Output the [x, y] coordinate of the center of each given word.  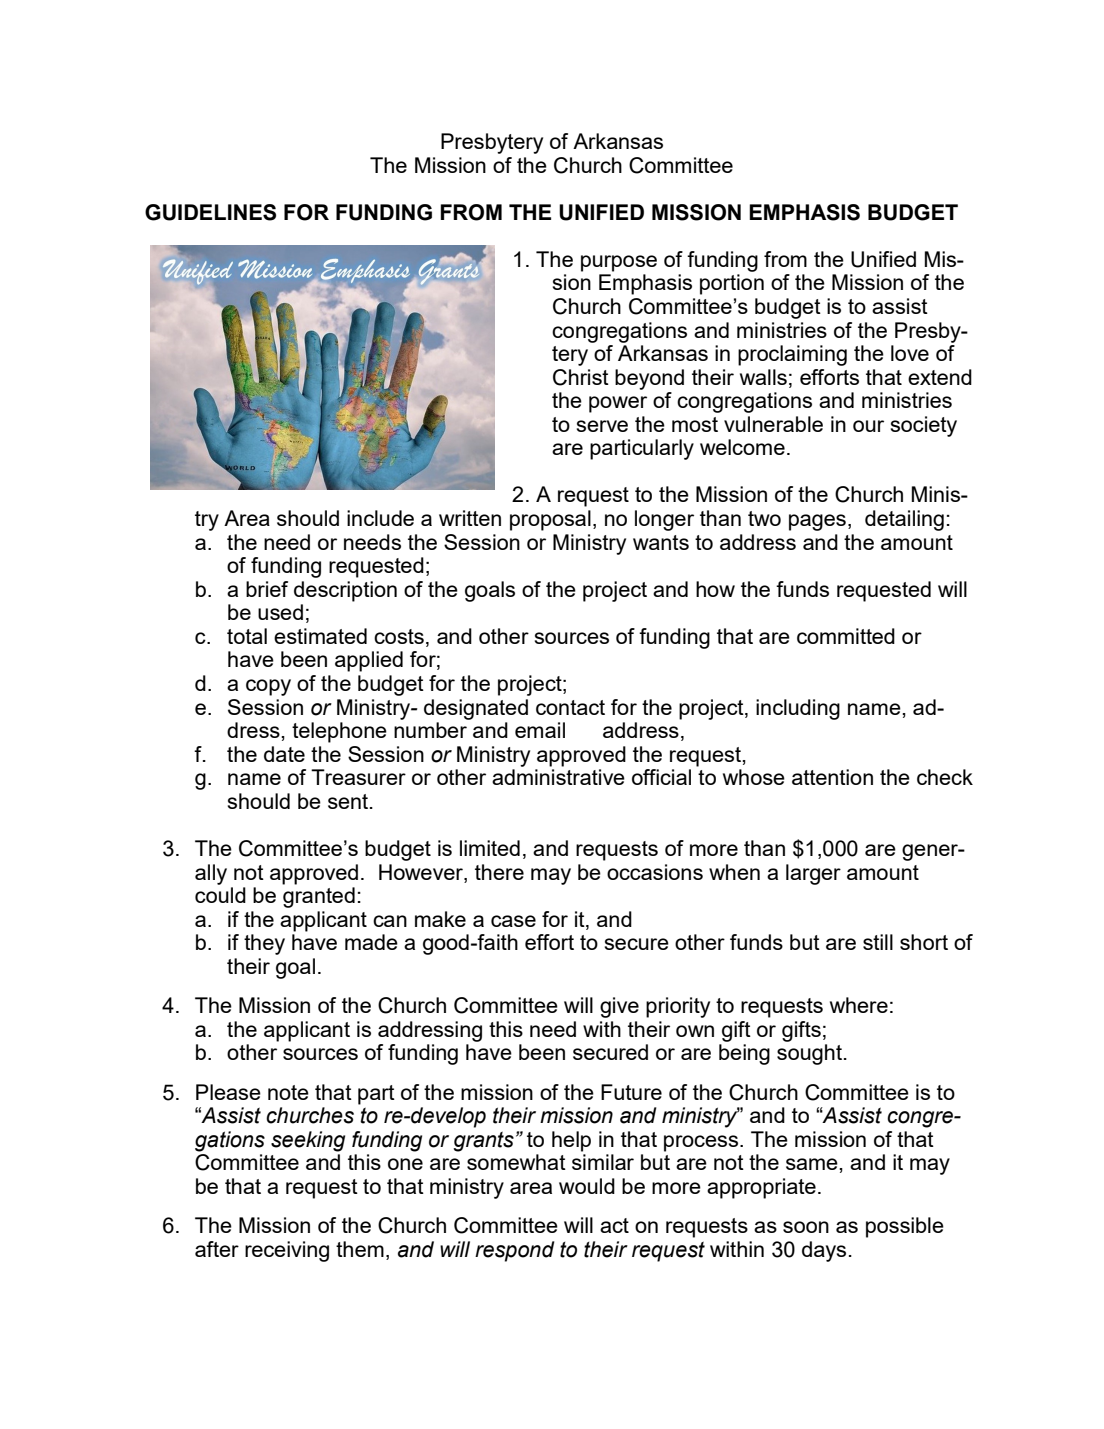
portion [732, 284]
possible [905, 1227]
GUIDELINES [210, 212]
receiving [287, 1251]
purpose [619, 263]
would [587, 1186]
